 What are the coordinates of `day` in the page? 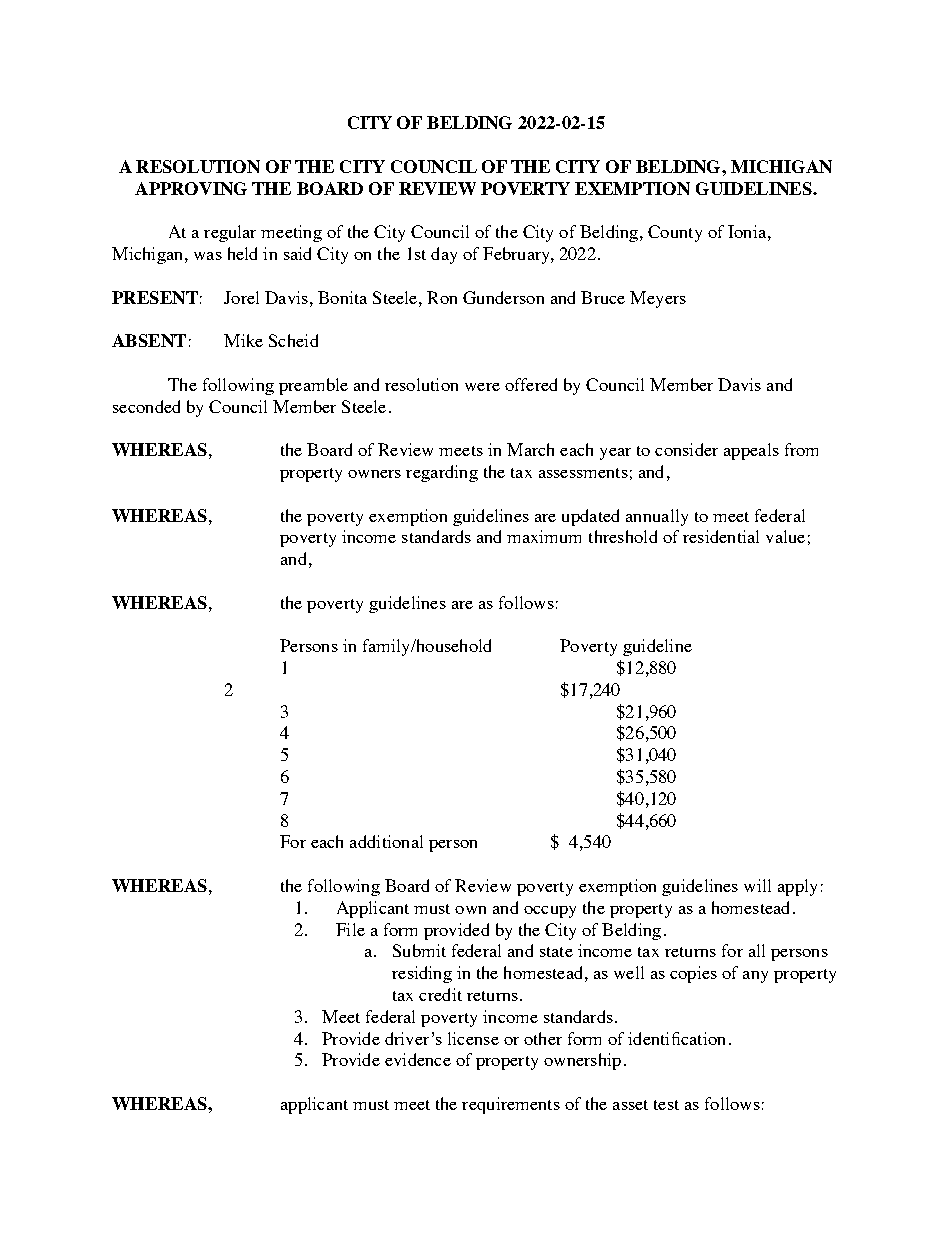 It's located at (444, 255).
